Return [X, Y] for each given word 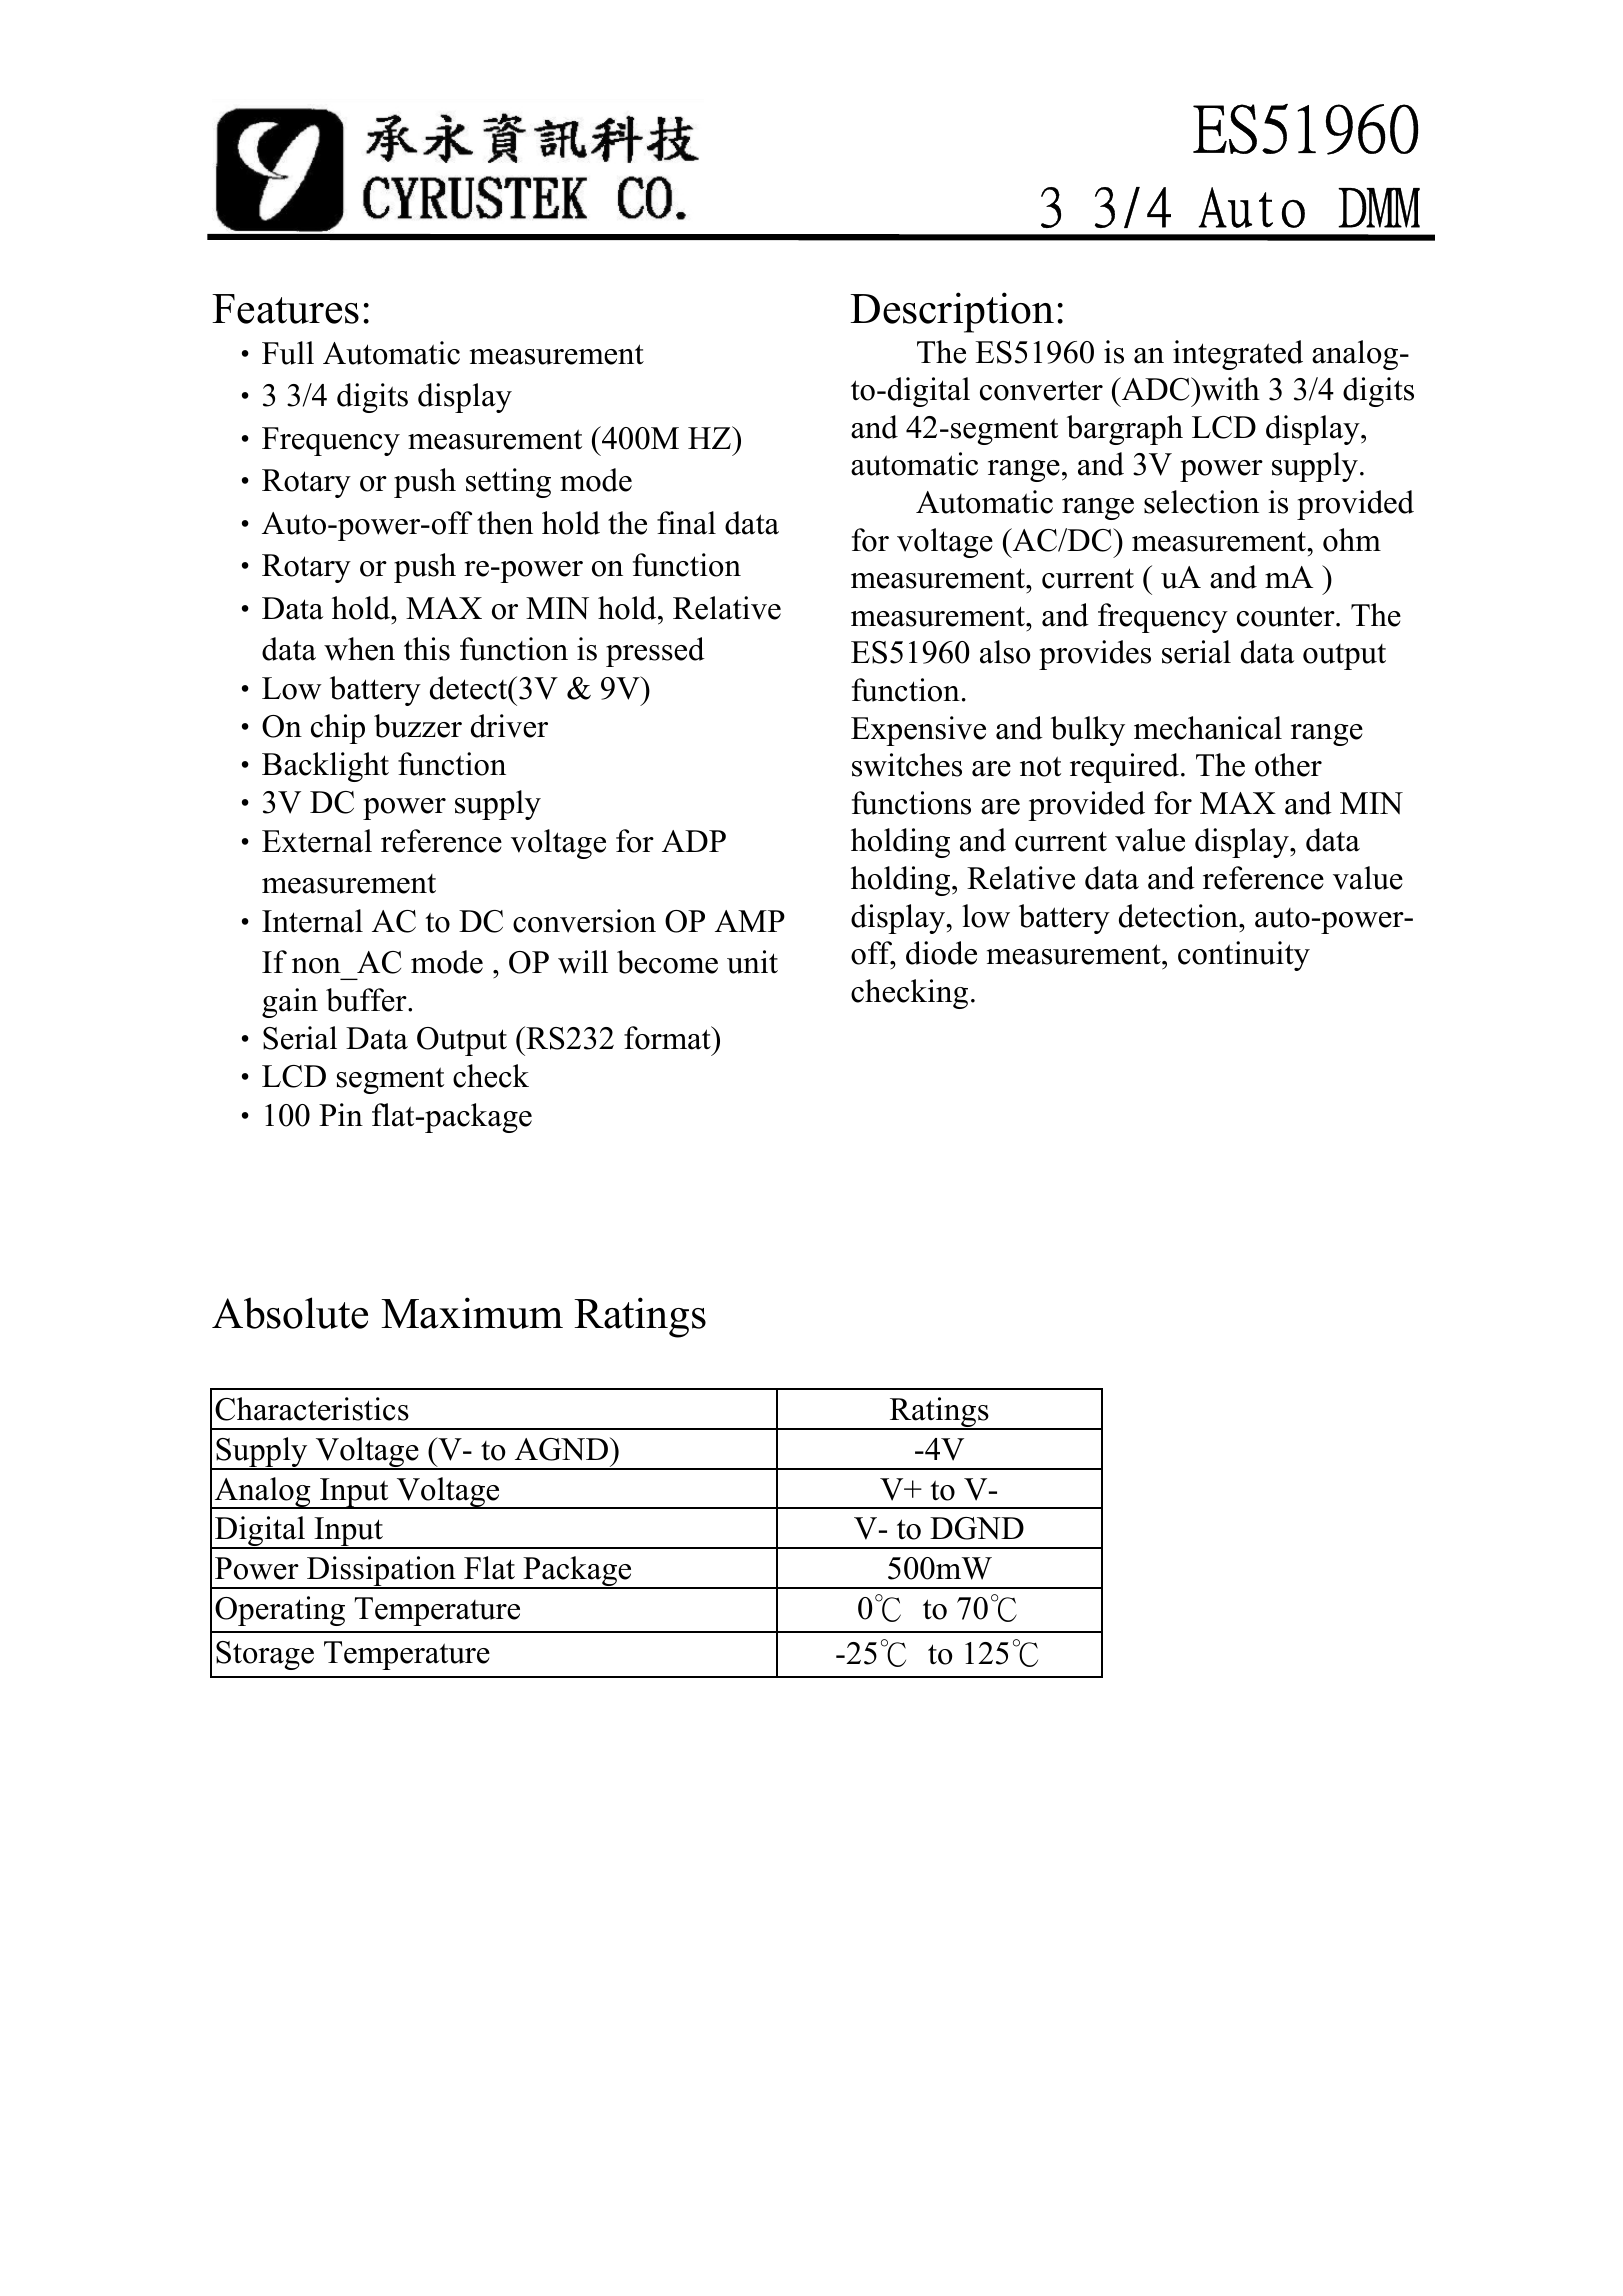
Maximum [472, 1313]
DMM [1379, 207]
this [427, 649]
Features [285, 309]
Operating [280, 1611]
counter [1287, 616]
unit [752, 962]
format [668, 1038]
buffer [367, 1000]
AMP [750, 921]
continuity [1244, 956]
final [686, 523]
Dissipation [381, 1572]
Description [952, 312]
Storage [265, 1655]
